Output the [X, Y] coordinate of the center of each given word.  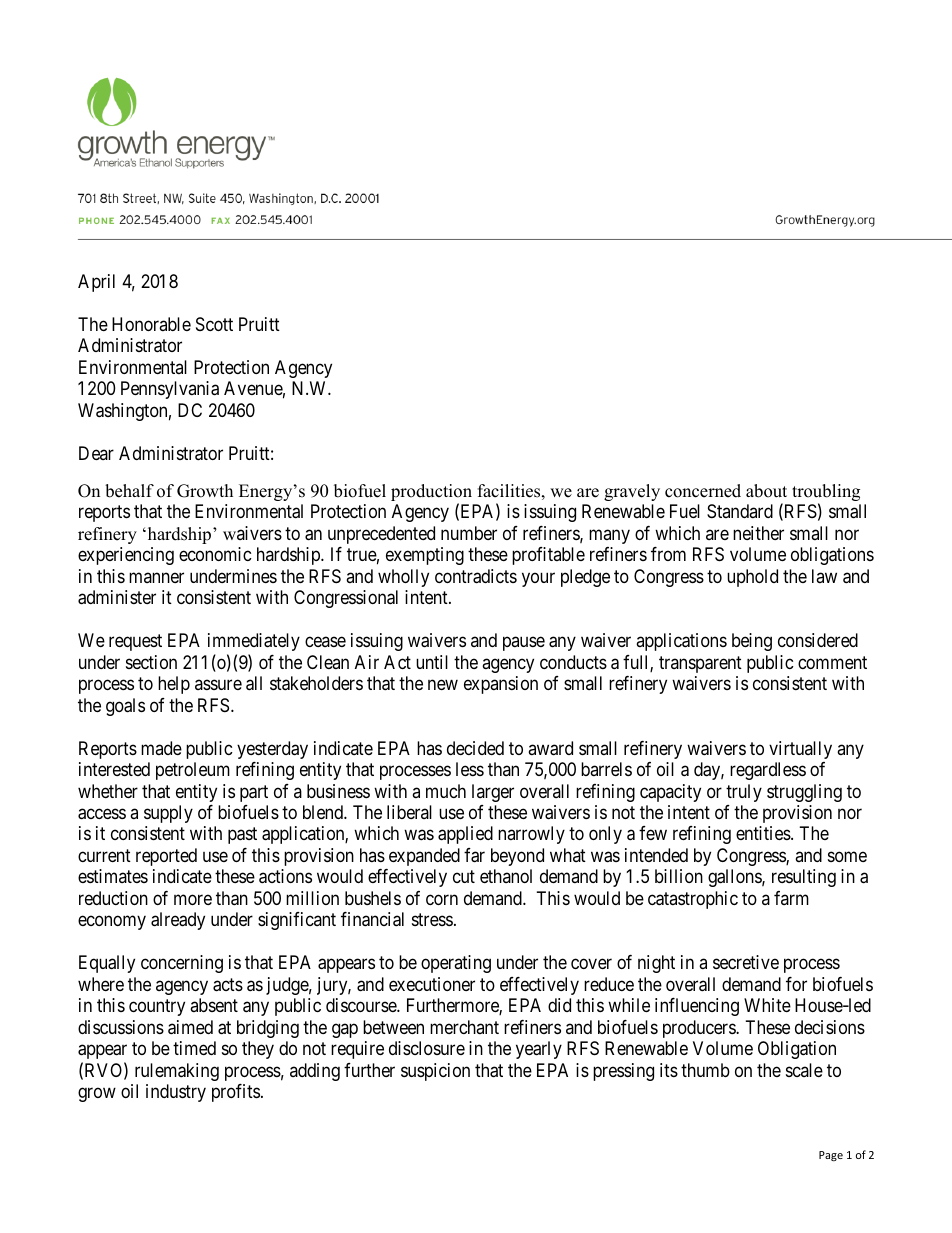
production [431, 494]
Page [831, 1156]
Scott [214, 324]
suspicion [435, 1072]
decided [475, 748]
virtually [800, 750]
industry [176, 1093]
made [161, 748]
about [766, 491]
